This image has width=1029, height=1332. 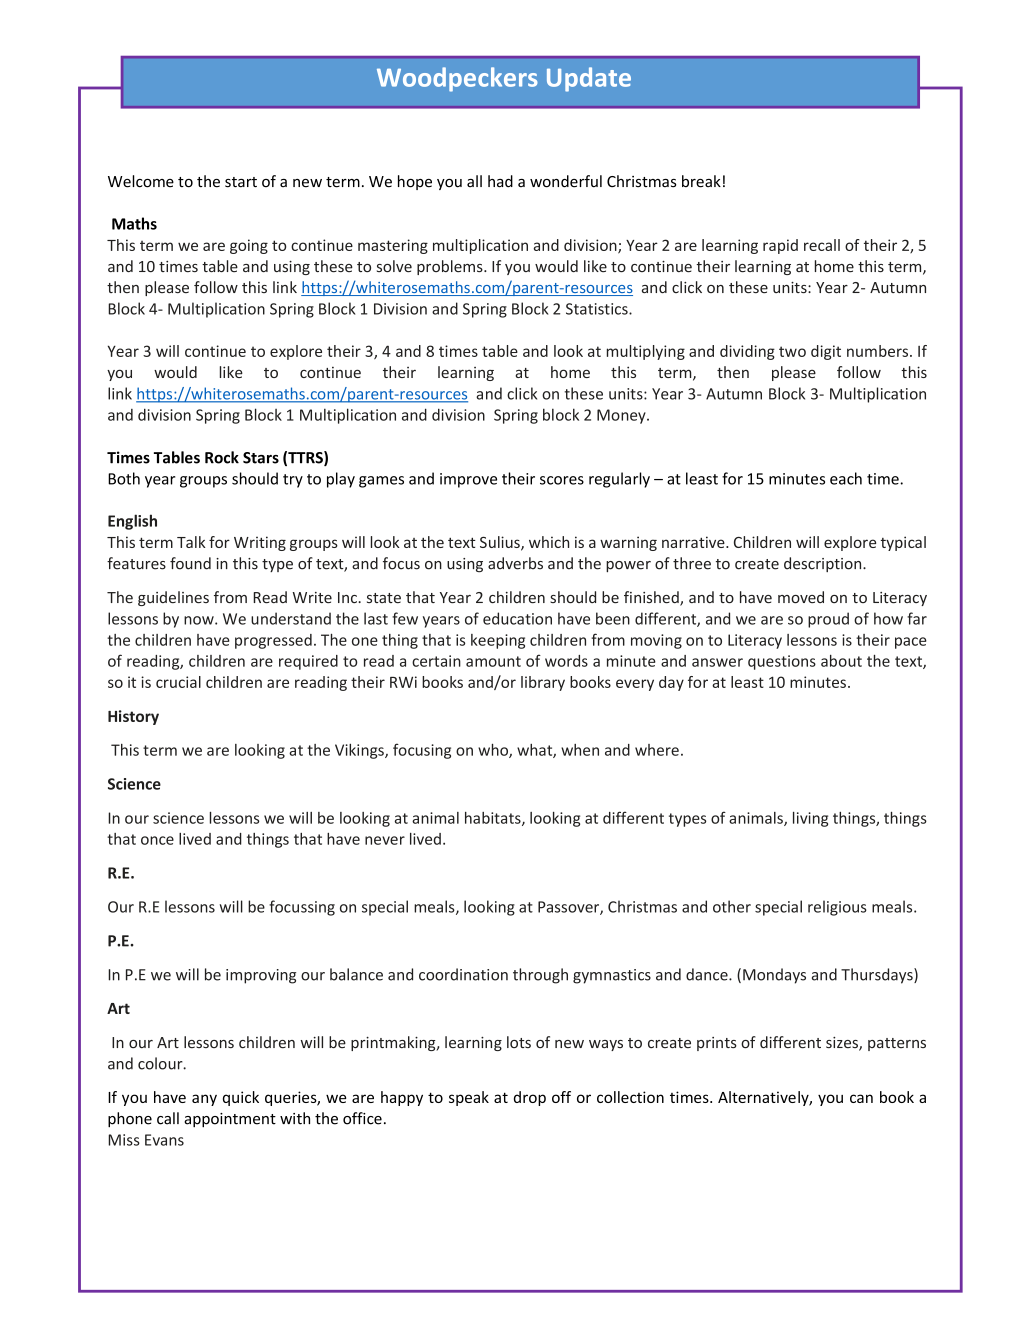 I want to click on drop, so click(x=530, y=1098).
